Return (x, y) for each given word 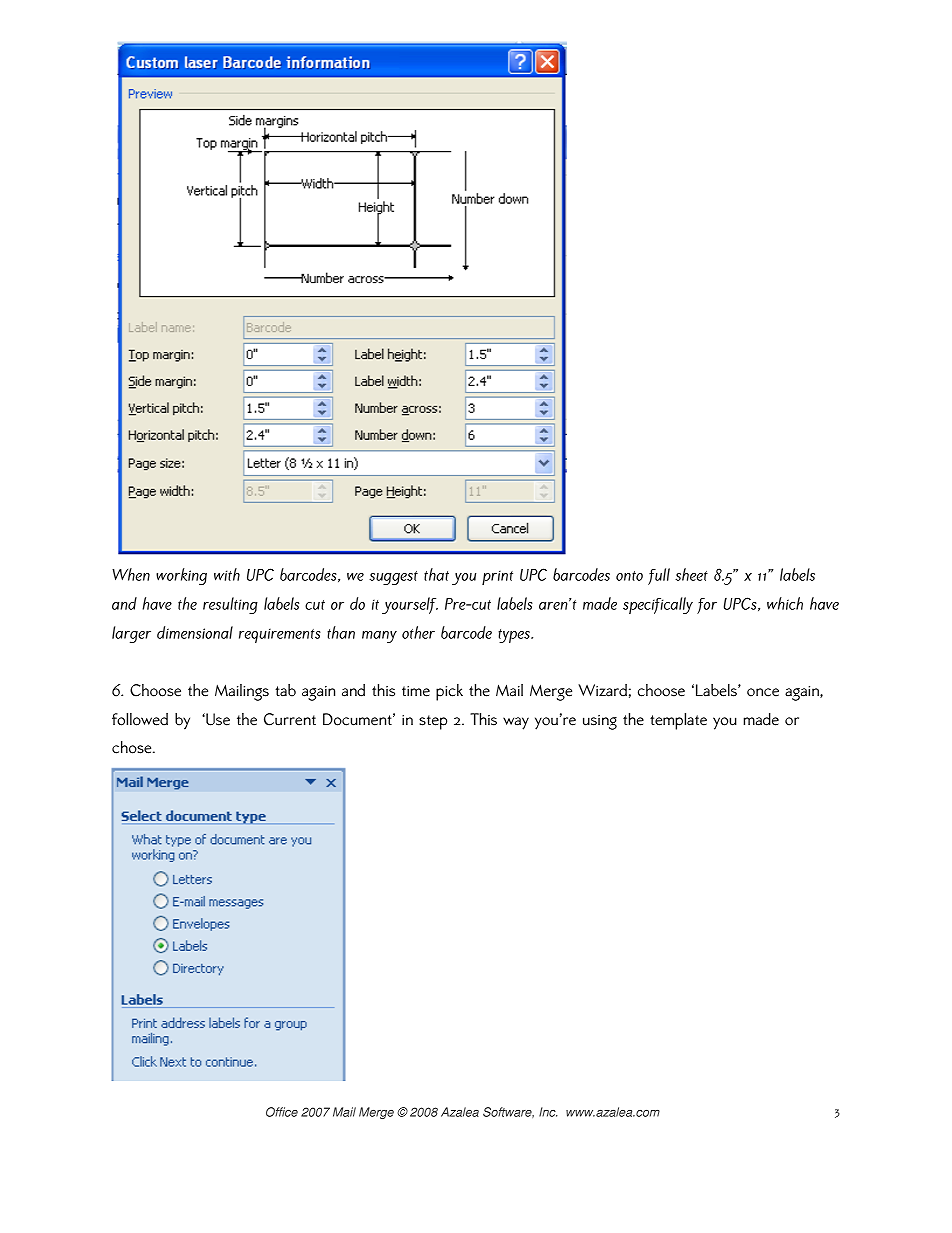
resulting (230, 605)
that (436, 574)
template (678, 721)
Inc (548, 1112)
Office (282, 1112)
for (707, 606)
